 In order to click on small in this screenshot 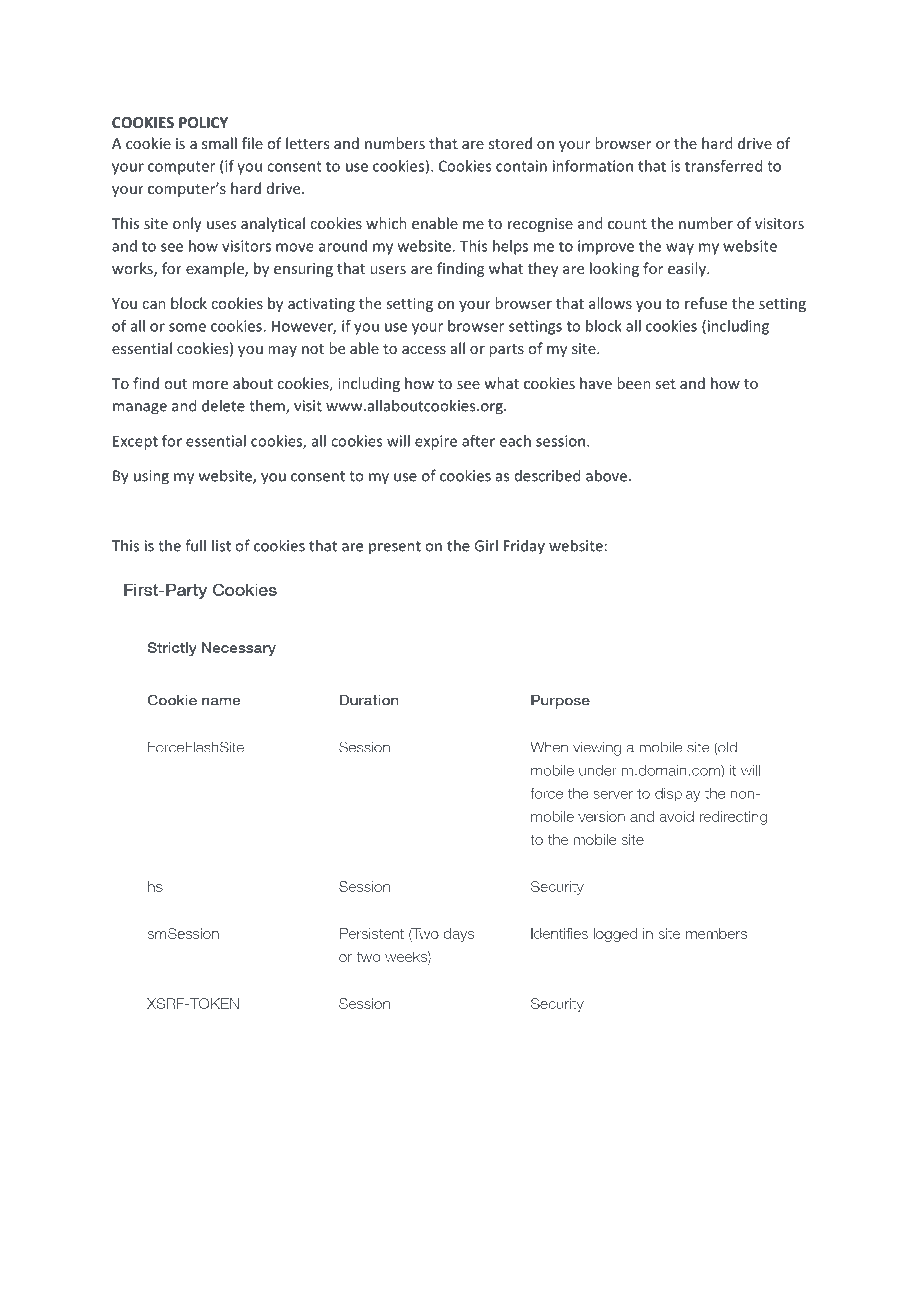, I will do `click(219, 143)`.
